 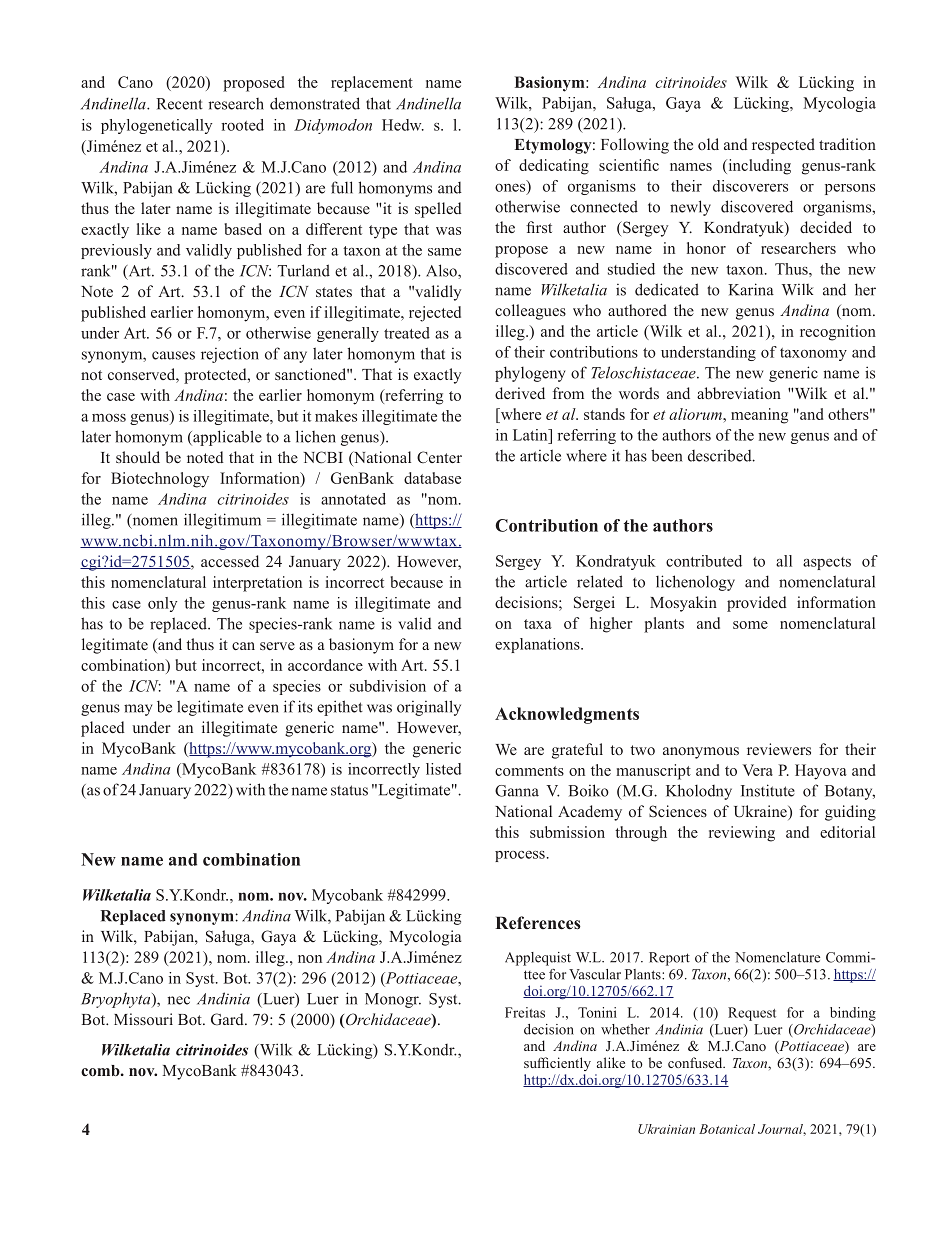 I want to click on Gard, so click(x=228, y=1019).
